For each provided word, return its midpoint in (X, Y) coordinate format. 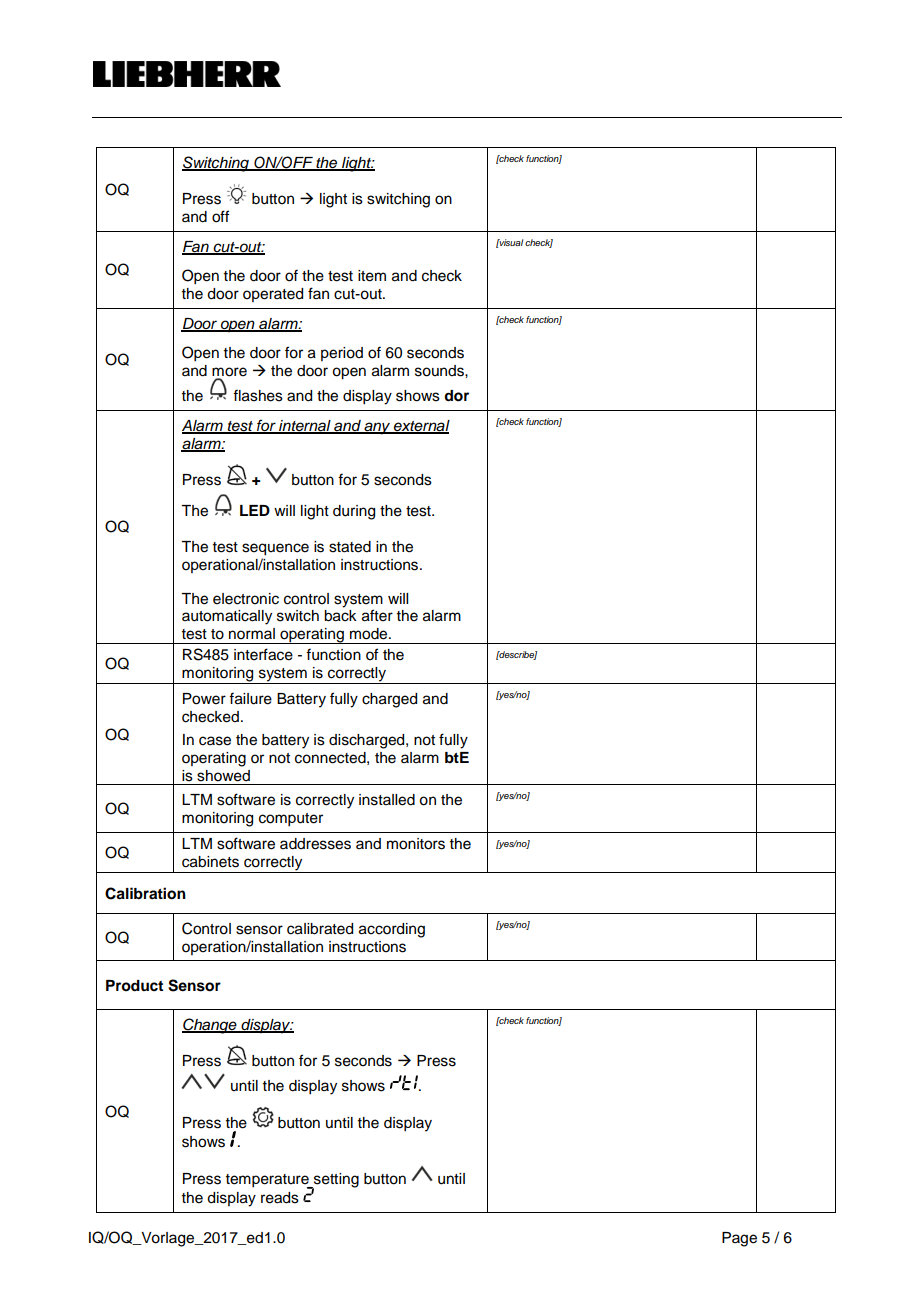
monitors (416, 844)
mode (370, 634)
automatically (227, 617)
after (377, 615)
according (392, 930)
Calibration (145, 893)
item (372, 276)
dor (456, 396)
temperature (268, 1181)
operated (273, 295)
